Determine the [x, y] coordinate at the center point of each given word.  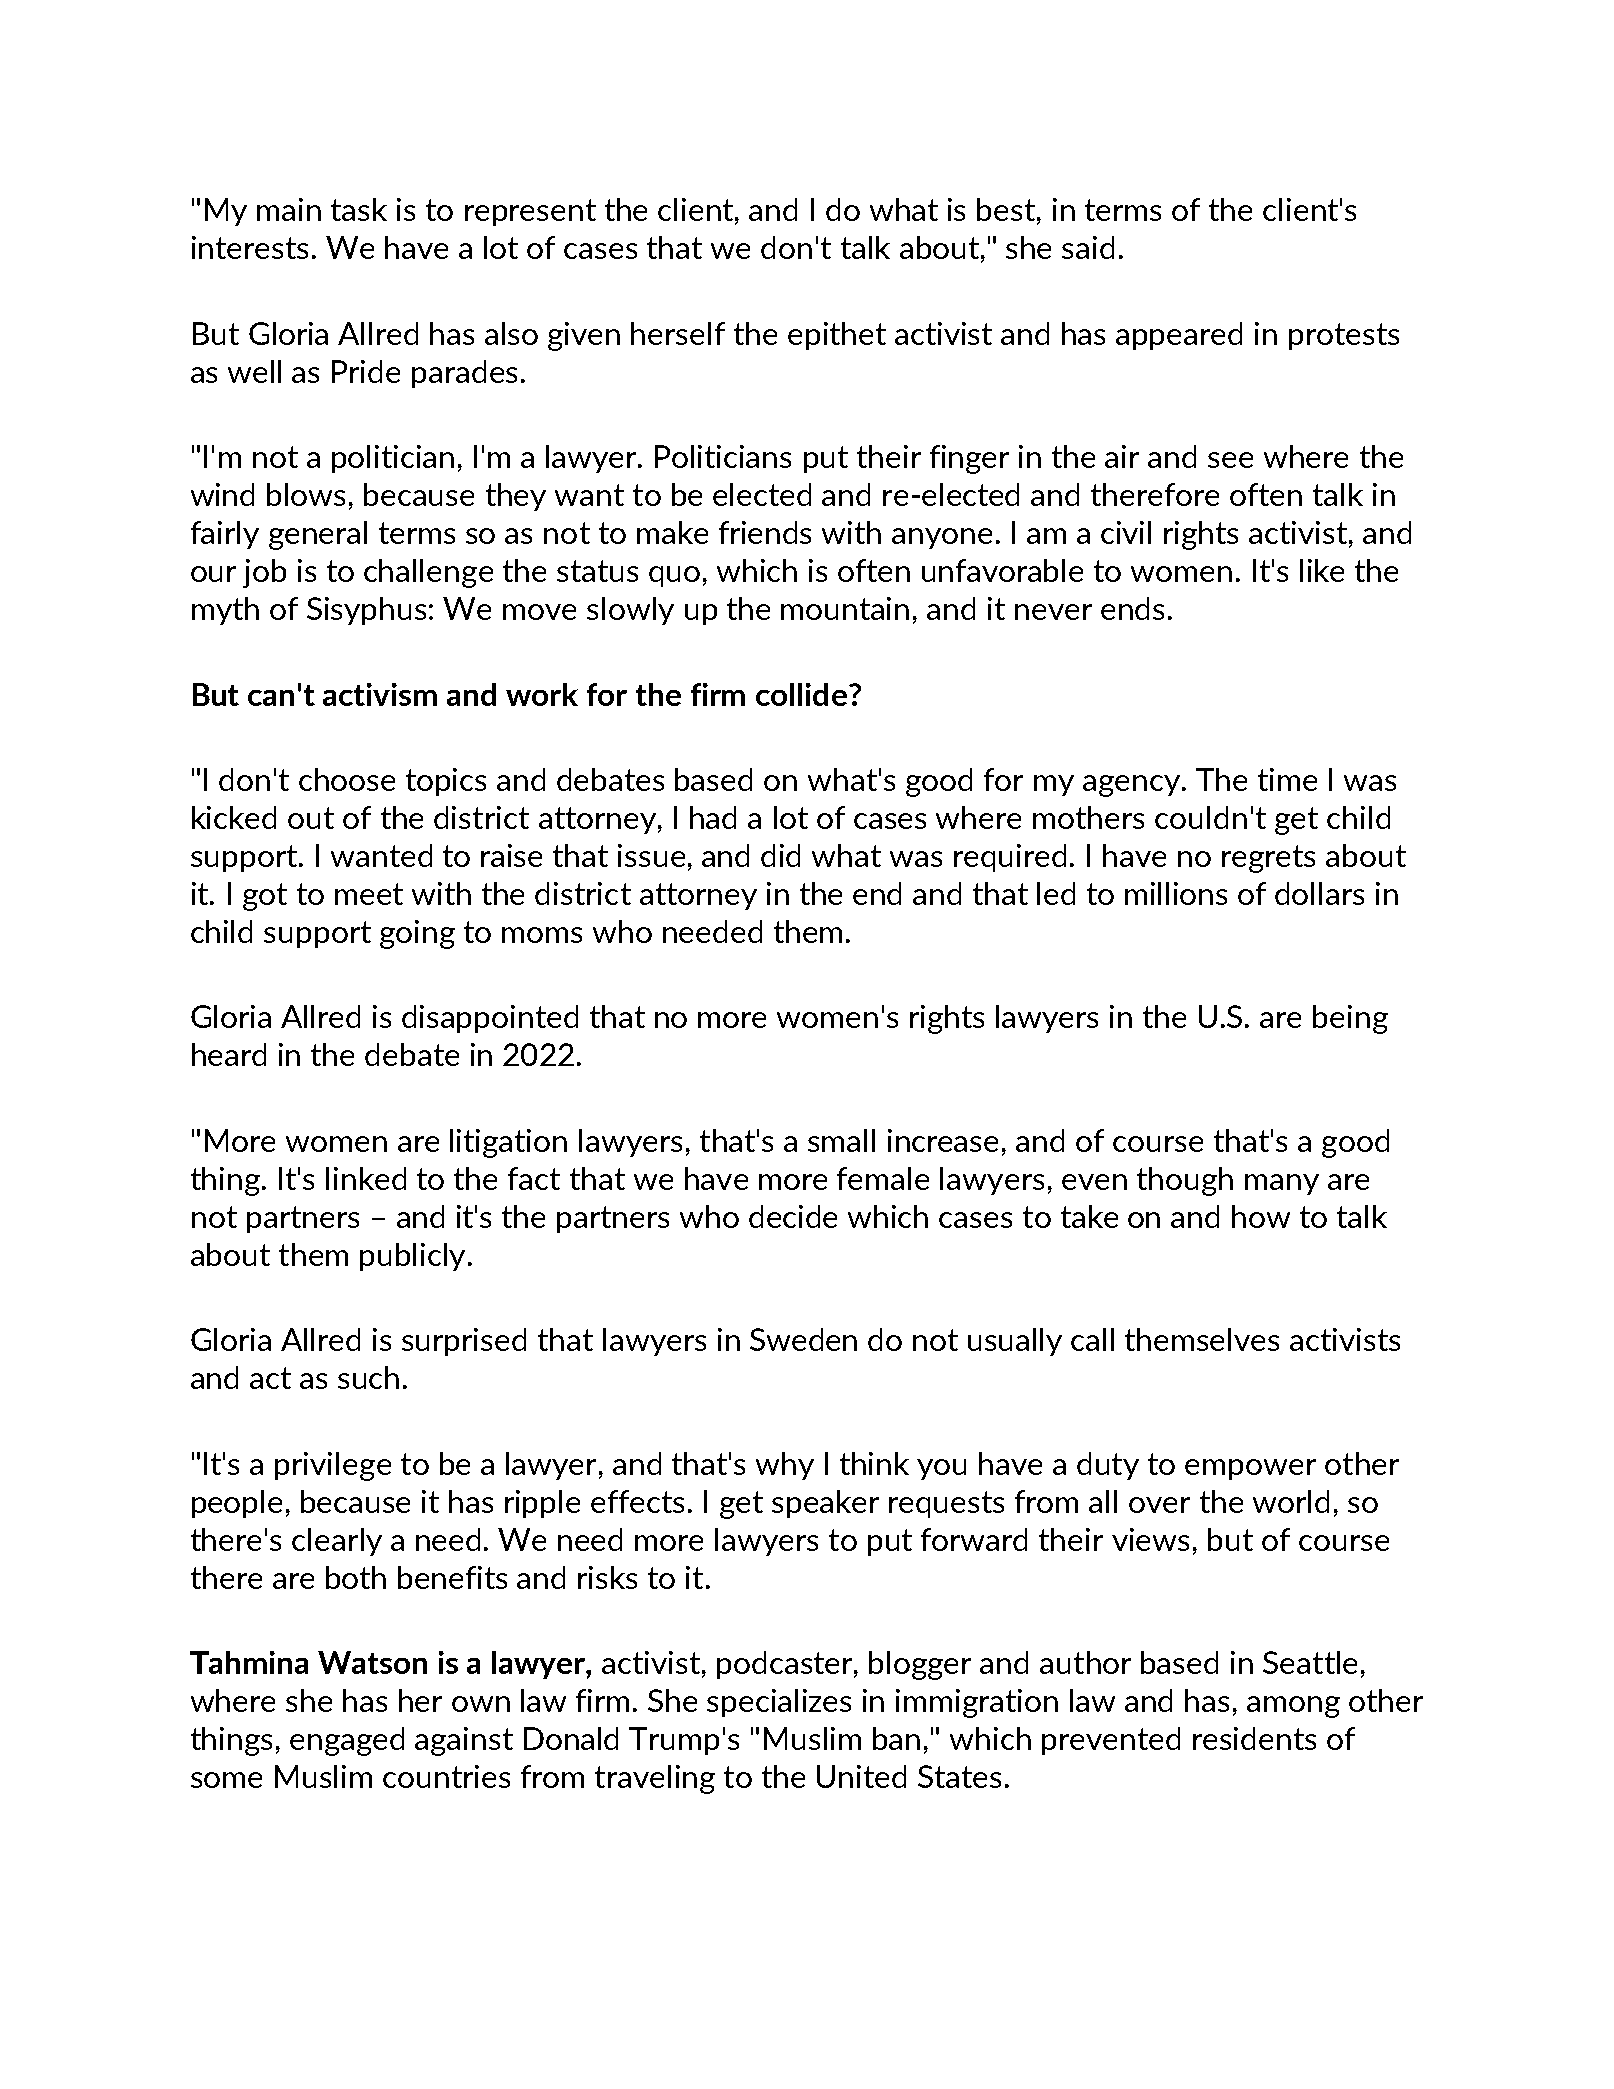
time [1287, 779]
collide [801, 694]
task [359, 209]
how [1261, 1216]
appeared [1179, 336]
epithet [837, 336]
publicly [412, 1257]
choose [347, 779]
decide [793, 1216]
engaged [347, 1741]
